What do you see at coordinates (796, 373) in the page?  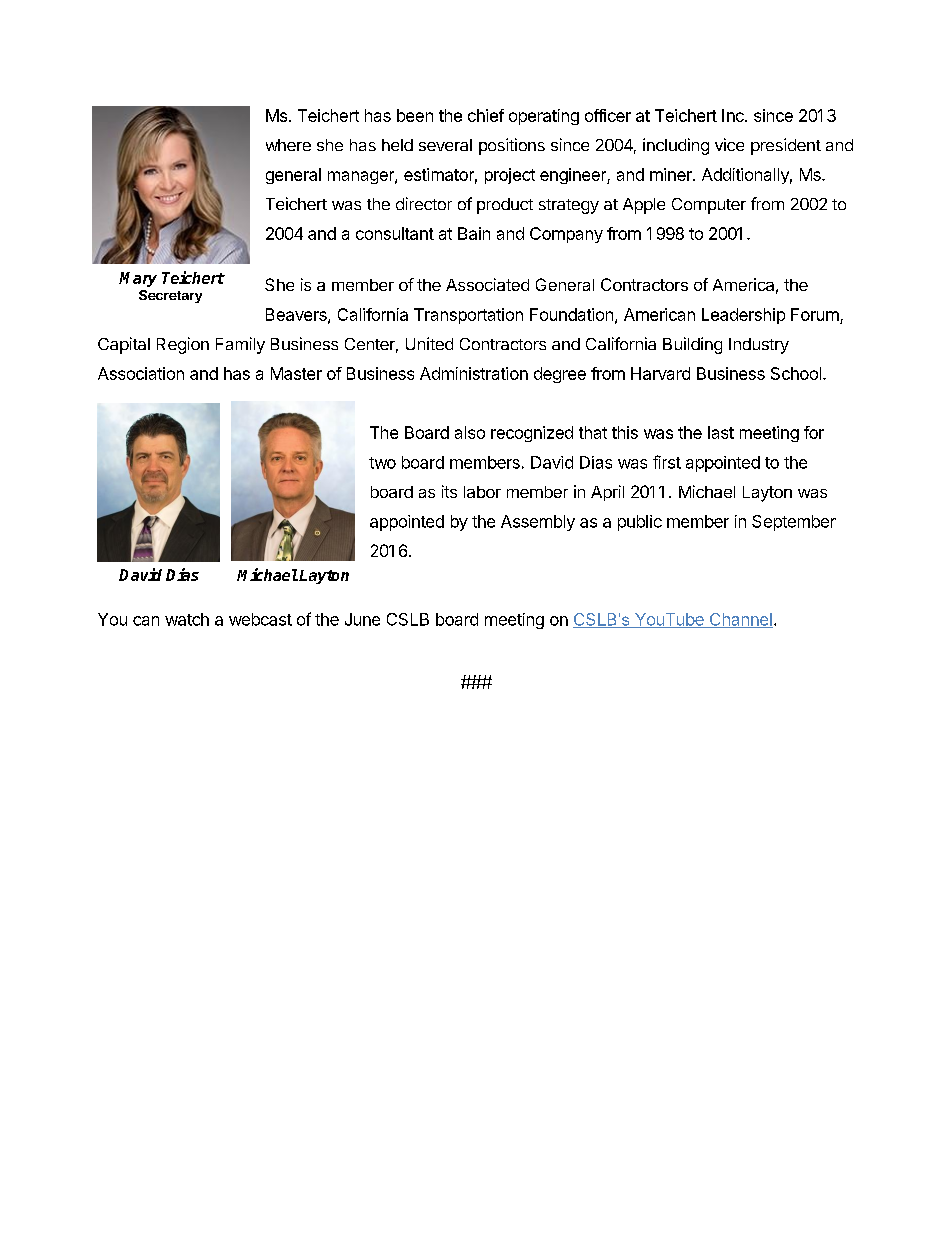 I see `School` at bounding box center [796, 373].
